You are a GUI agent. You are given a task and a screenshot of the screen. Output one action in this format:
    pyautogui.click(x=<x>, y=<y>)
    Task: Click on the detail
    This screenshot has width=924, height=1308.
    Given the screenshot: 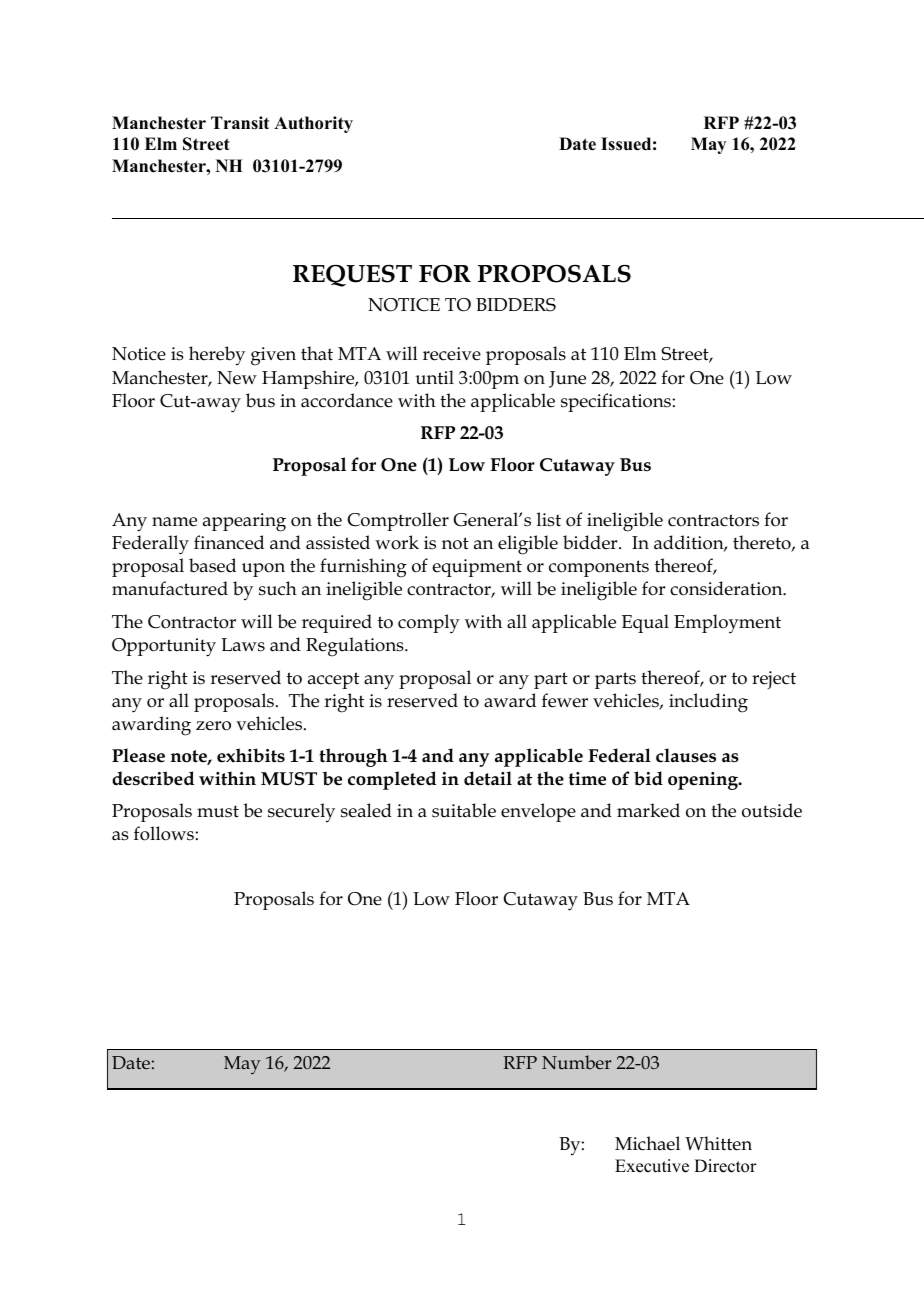 What is the action you would take?
    pyautogui.click(x=488, y=778)
